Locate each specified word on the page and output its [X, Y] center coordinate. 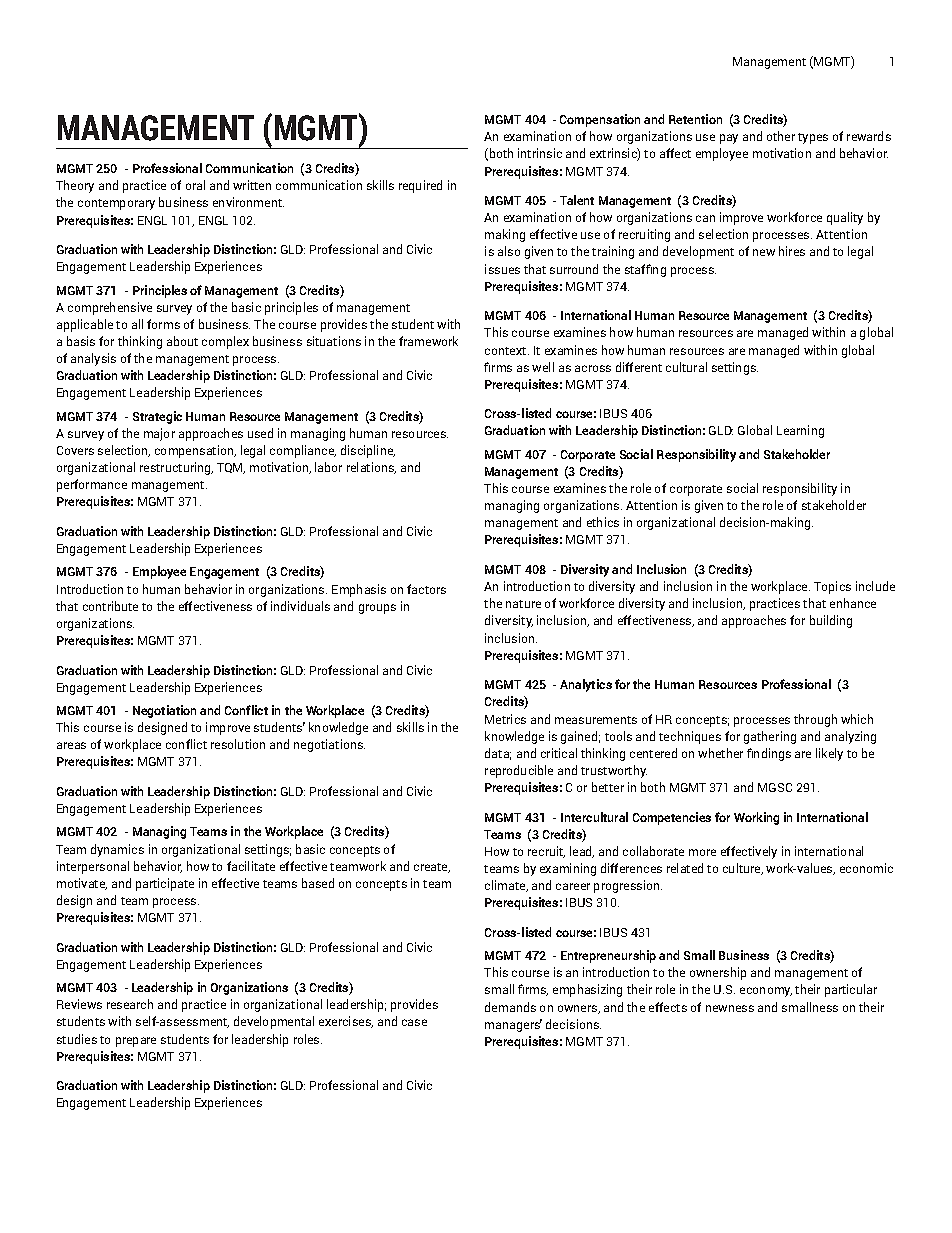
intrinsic [540, 153]
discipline [368, 451]
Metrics [505, 719]
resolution [238, 744]
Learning [800, 431]
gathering [770, 737]
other [781, 136]
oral [195, 185]
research [130, 1004]
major [159, 434]
